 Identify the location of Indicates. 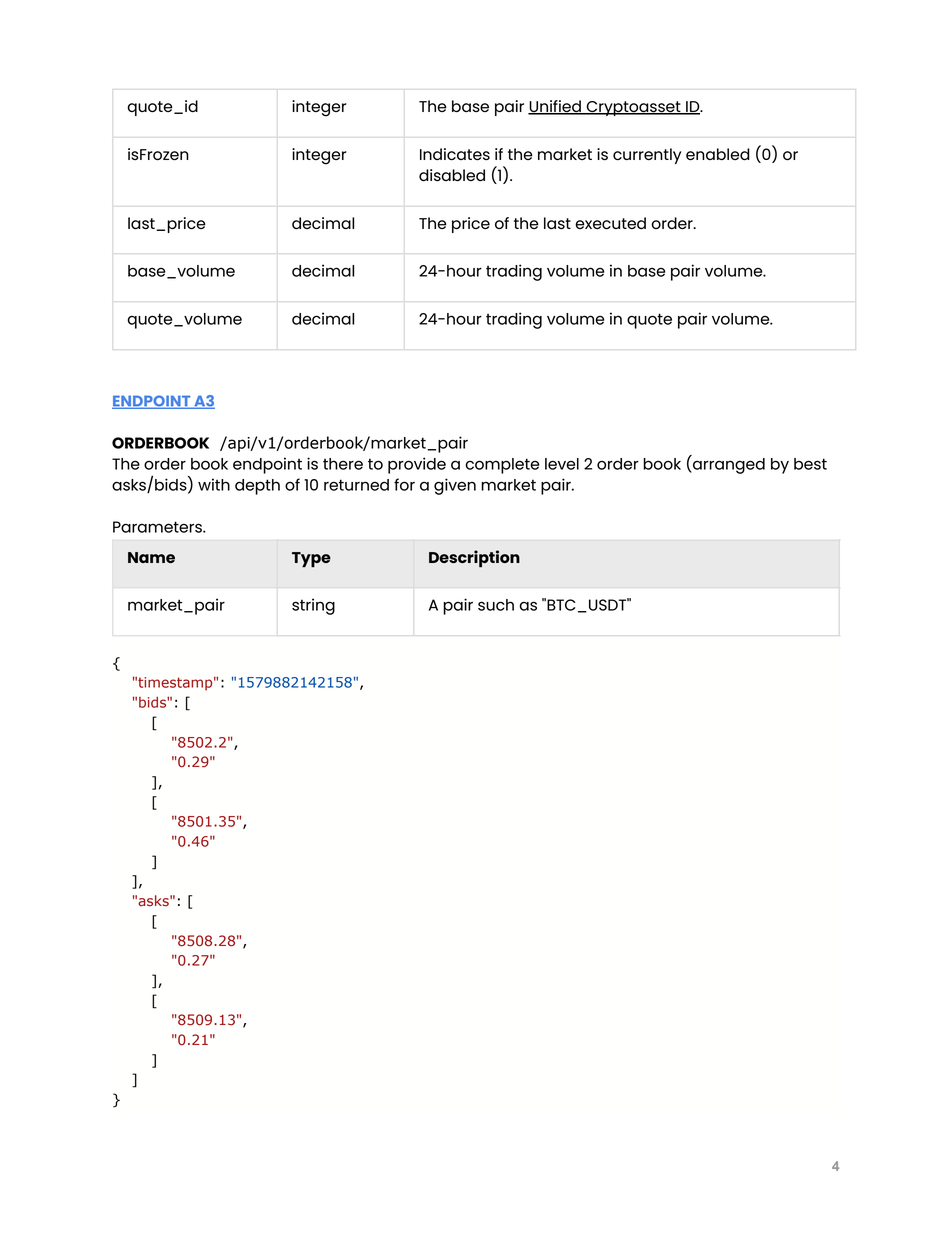
(455, 154).
